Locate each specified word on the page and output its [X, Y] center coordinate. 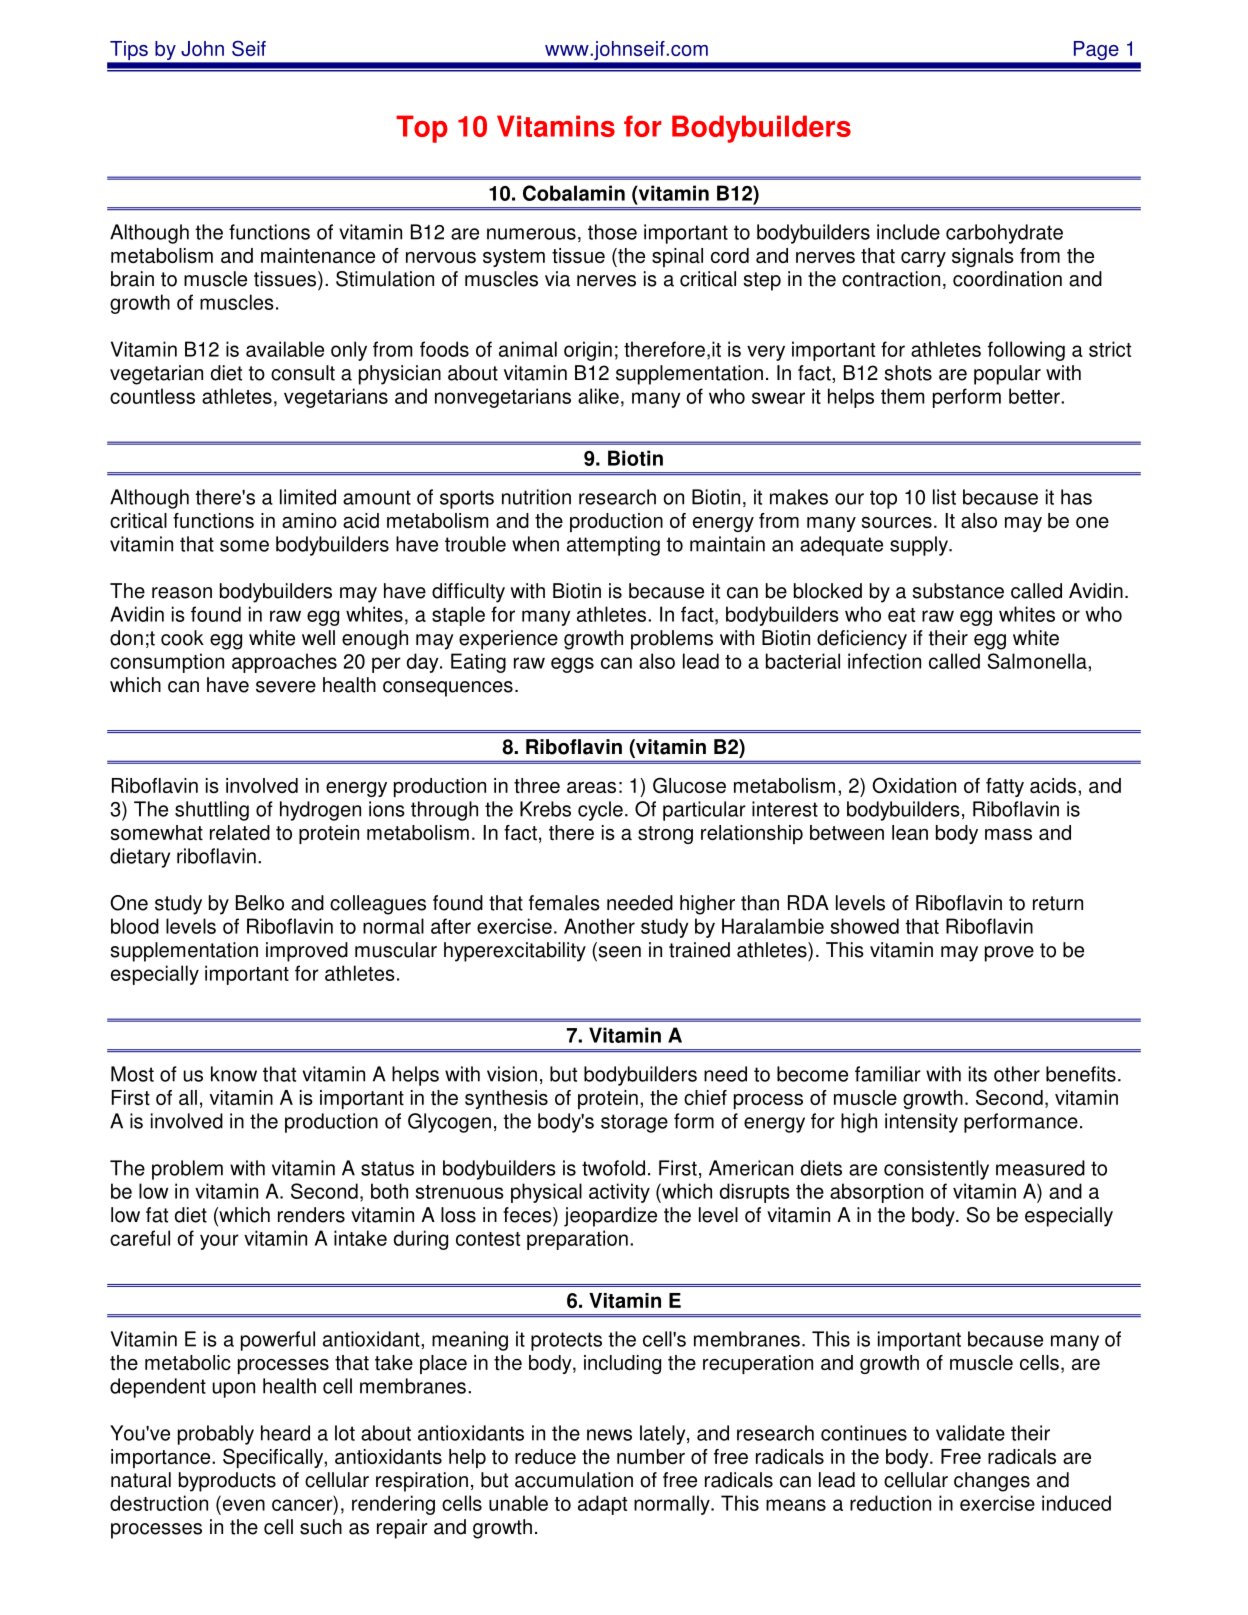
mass [1008, 834]
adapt [602, 1505]
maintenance [318, 255]
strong [665, 835]
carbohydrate [1004, 234]
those [612, 232]
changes [992, 1482]
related [240, 832]
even [244, 1505]
